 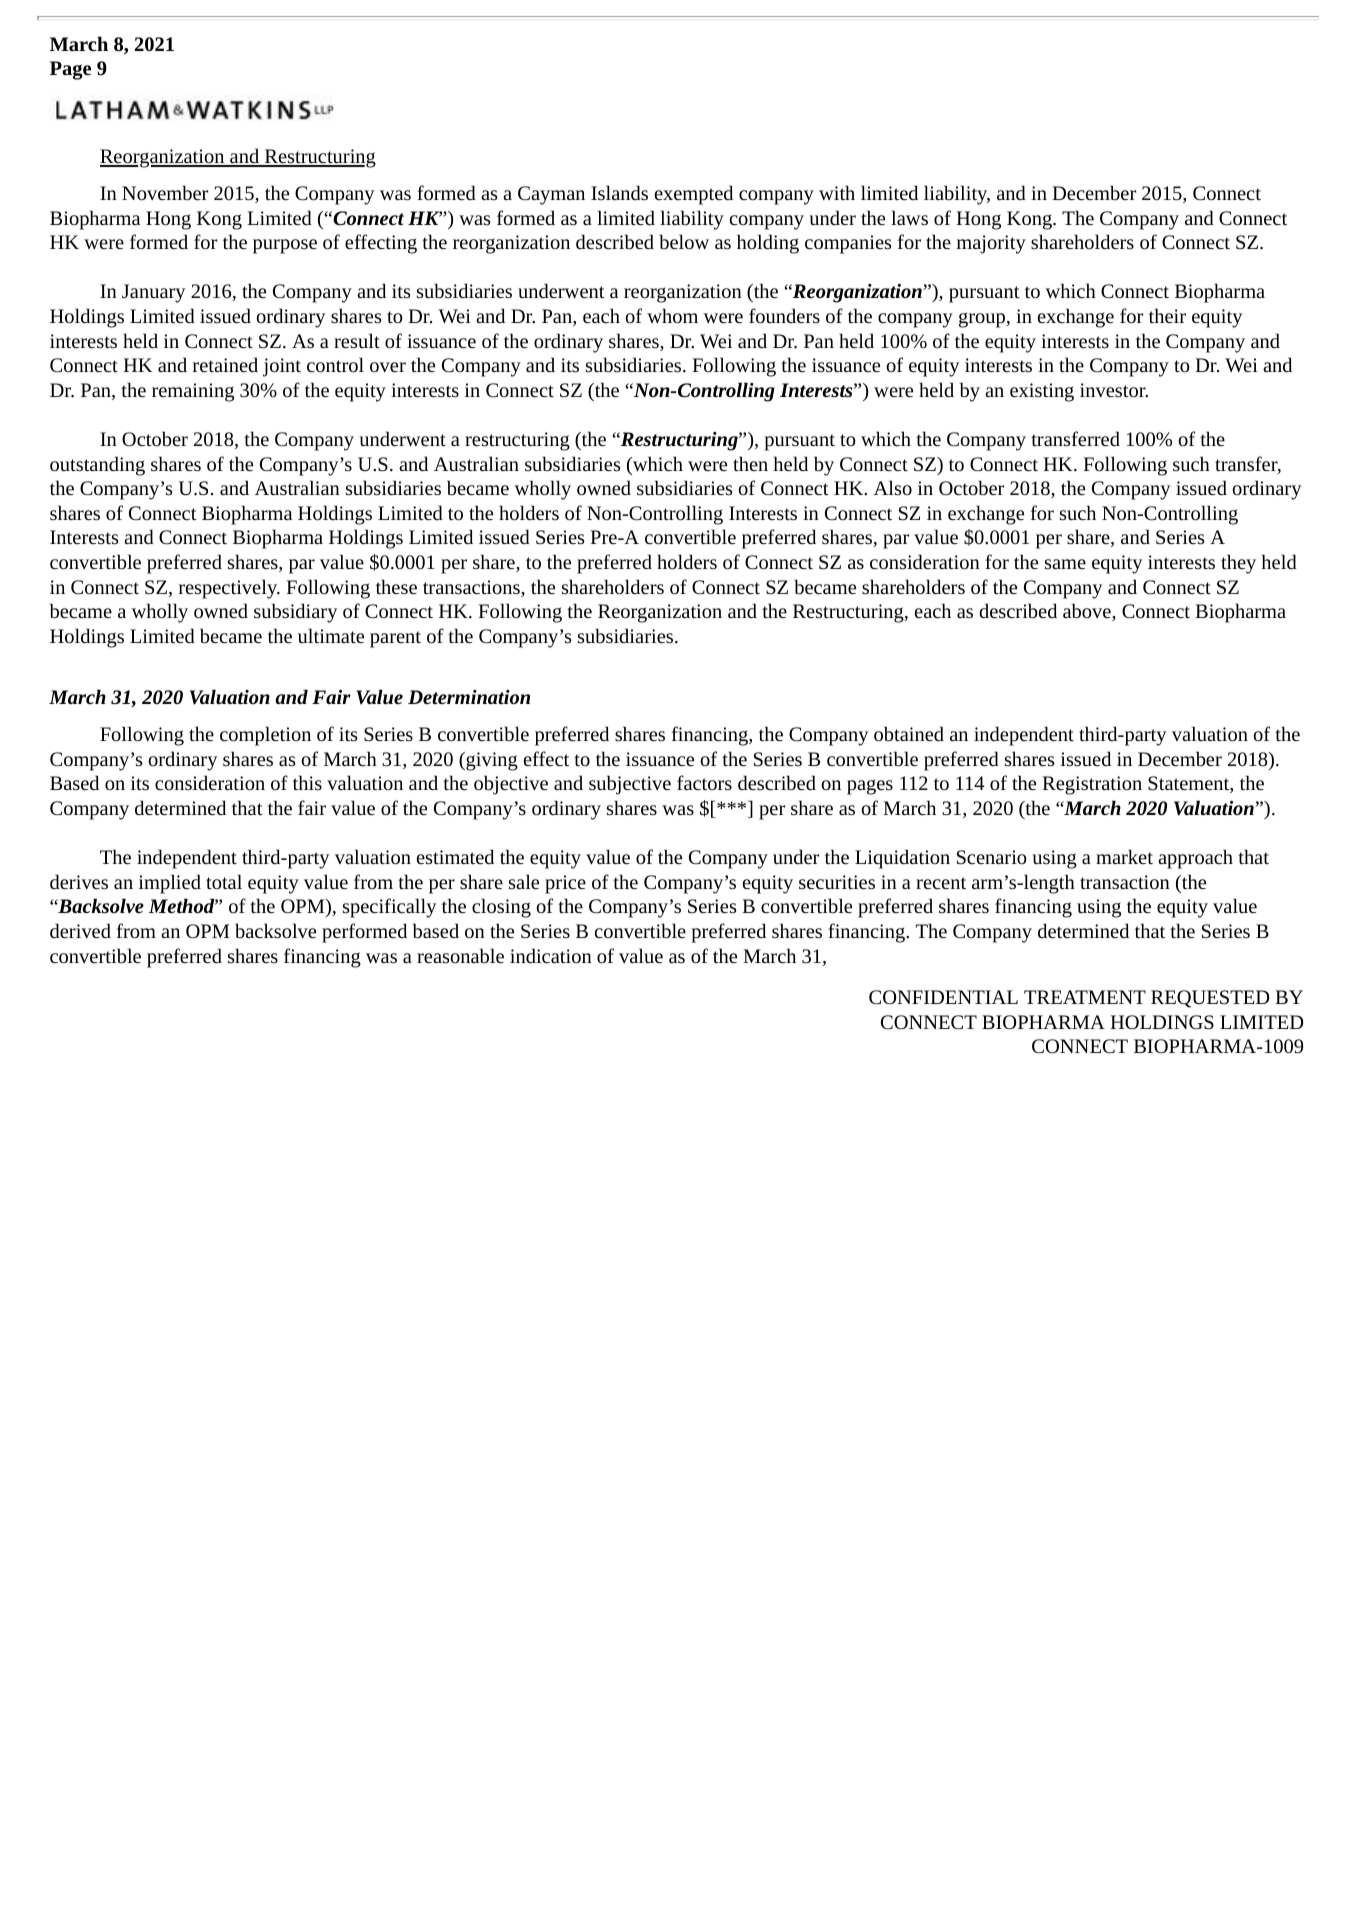 I want to click on remaining, so click(x=193, y=392).
